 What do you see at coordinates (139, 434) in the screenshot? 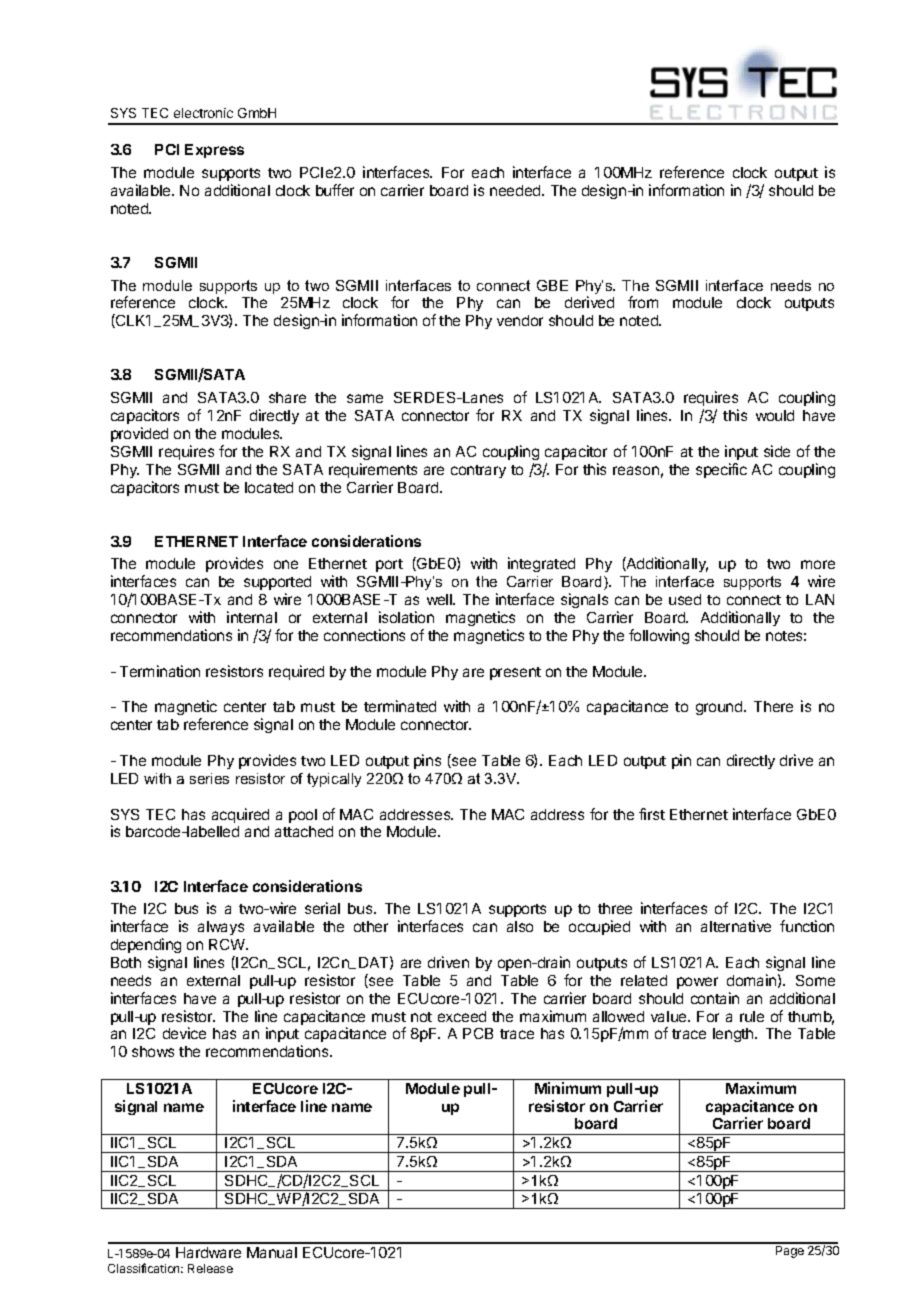
I see `provided` at bounding box center [139, 434].
